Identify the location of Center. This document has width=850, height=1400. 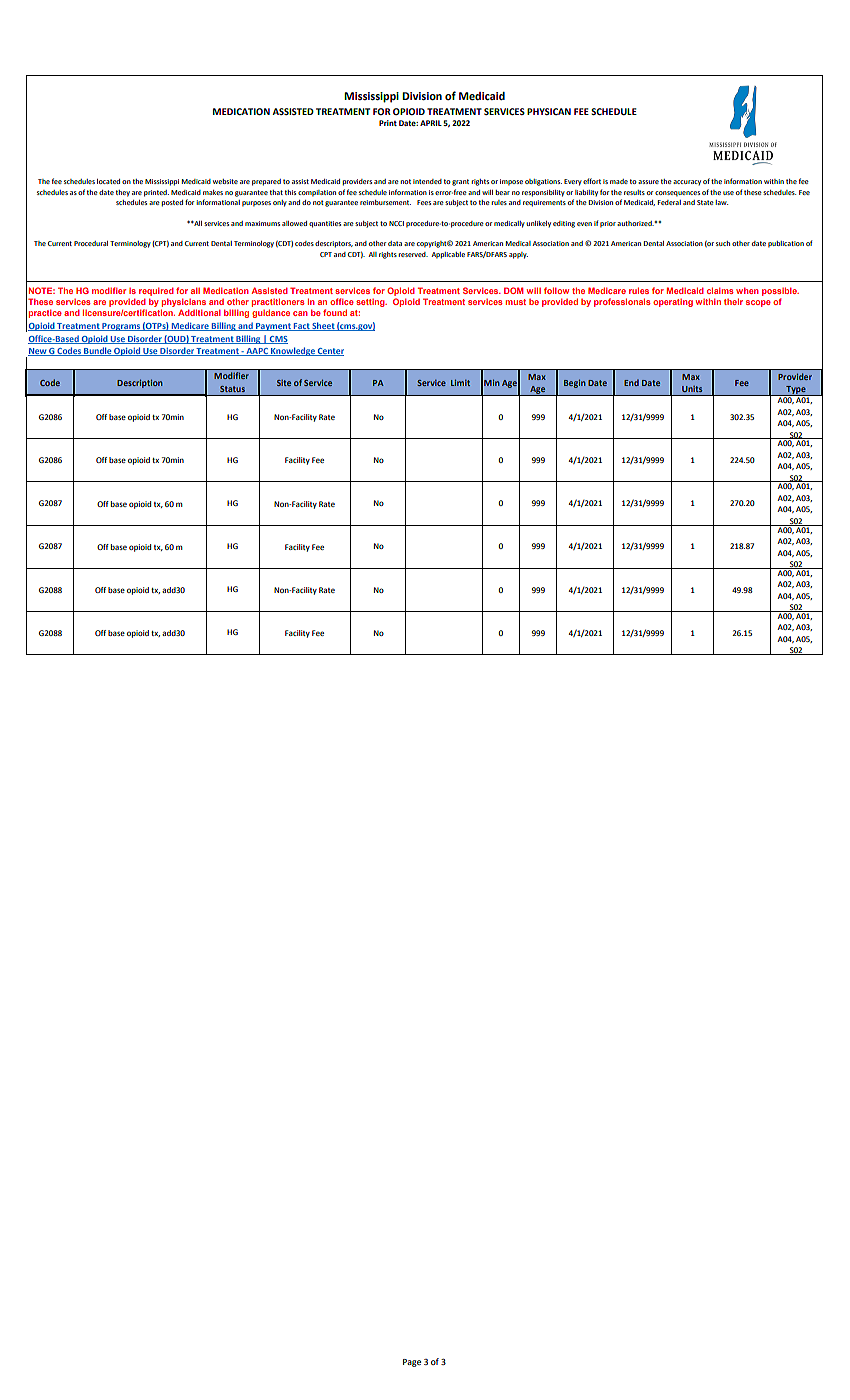
(330, 352).
